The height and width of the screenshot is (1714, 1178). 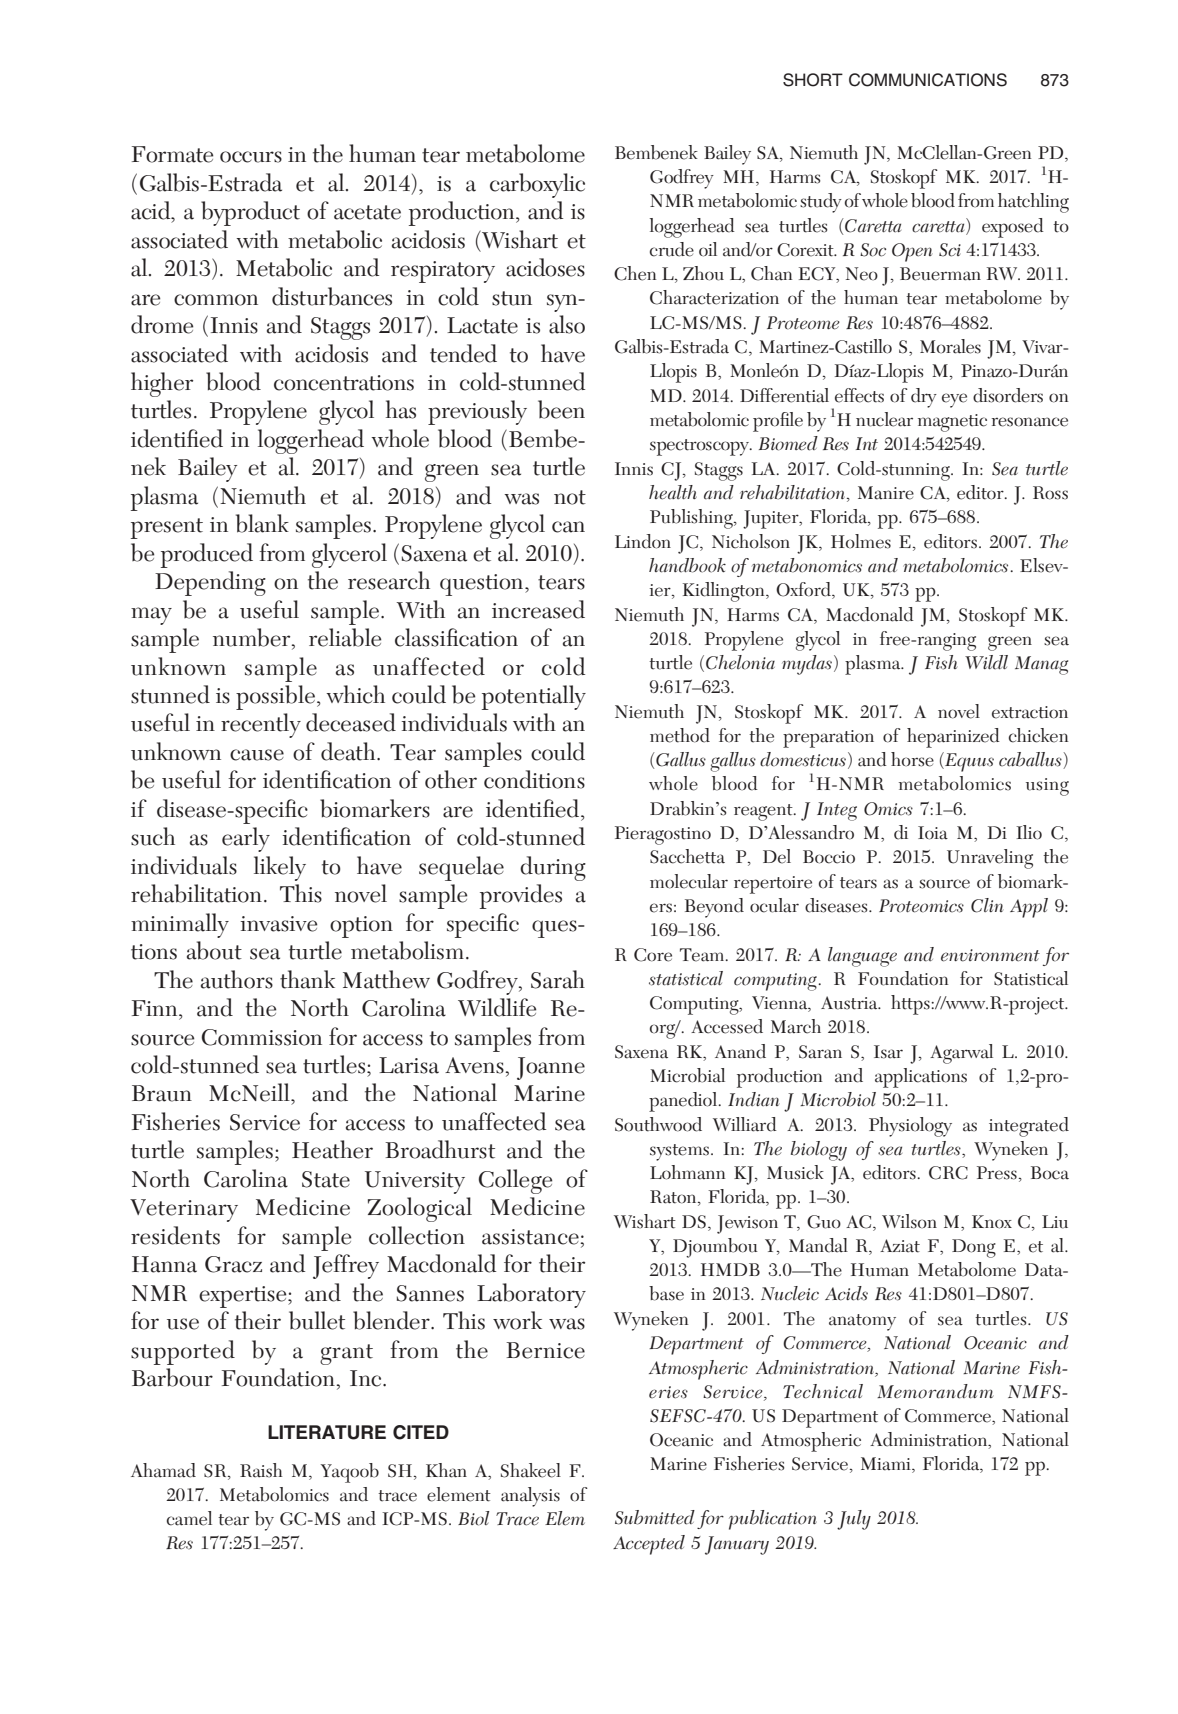 I want to click on blank, so click(x=262, y=523).
